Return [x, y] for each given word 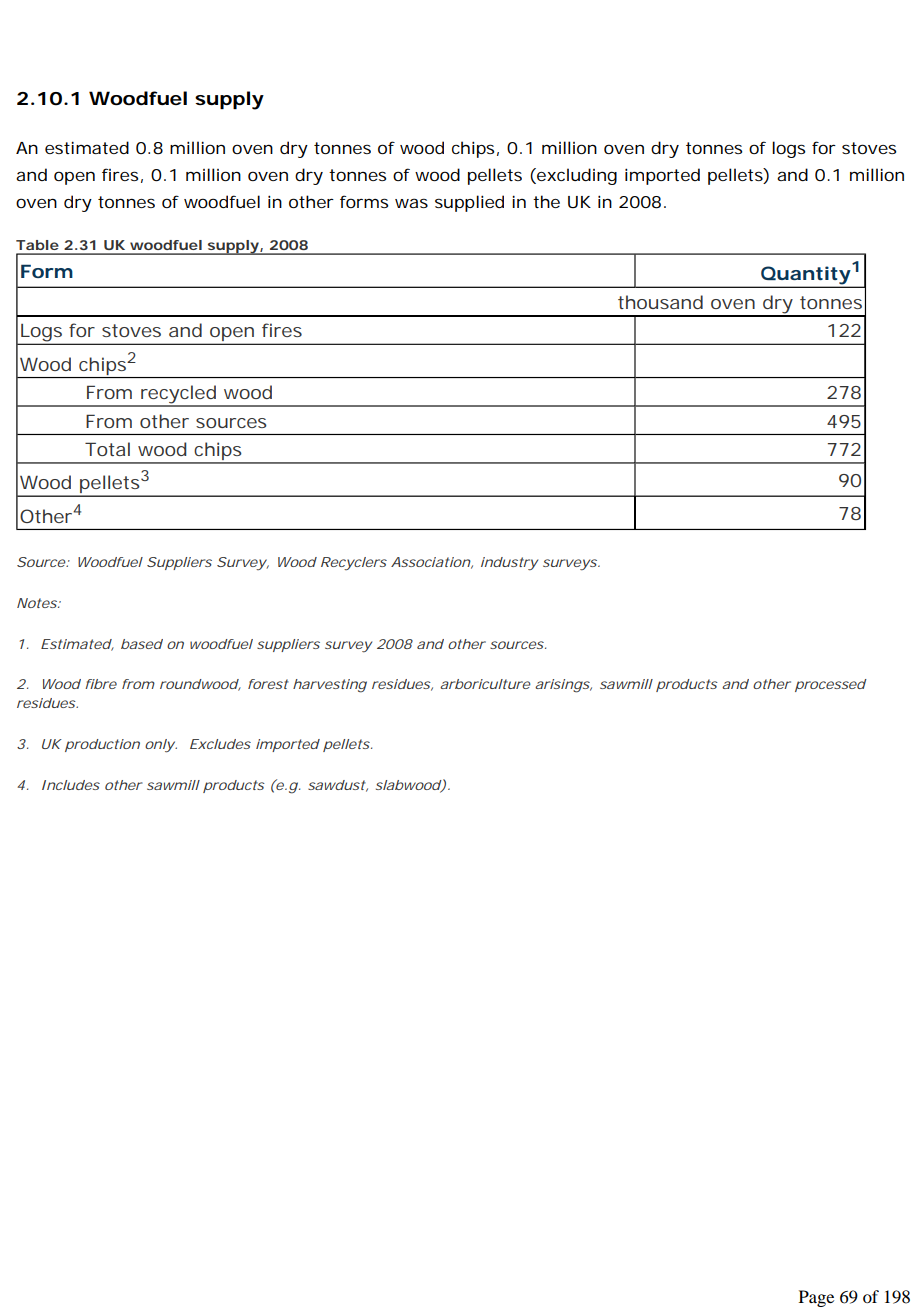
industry [509, 563]
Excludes [220, 744]
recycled [178, 395]
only [160, 746]
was [411, 203]
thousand [660, 302]
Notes [37, 603]
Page [816, 1298]
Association [431, 562]
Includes [71, 785]
